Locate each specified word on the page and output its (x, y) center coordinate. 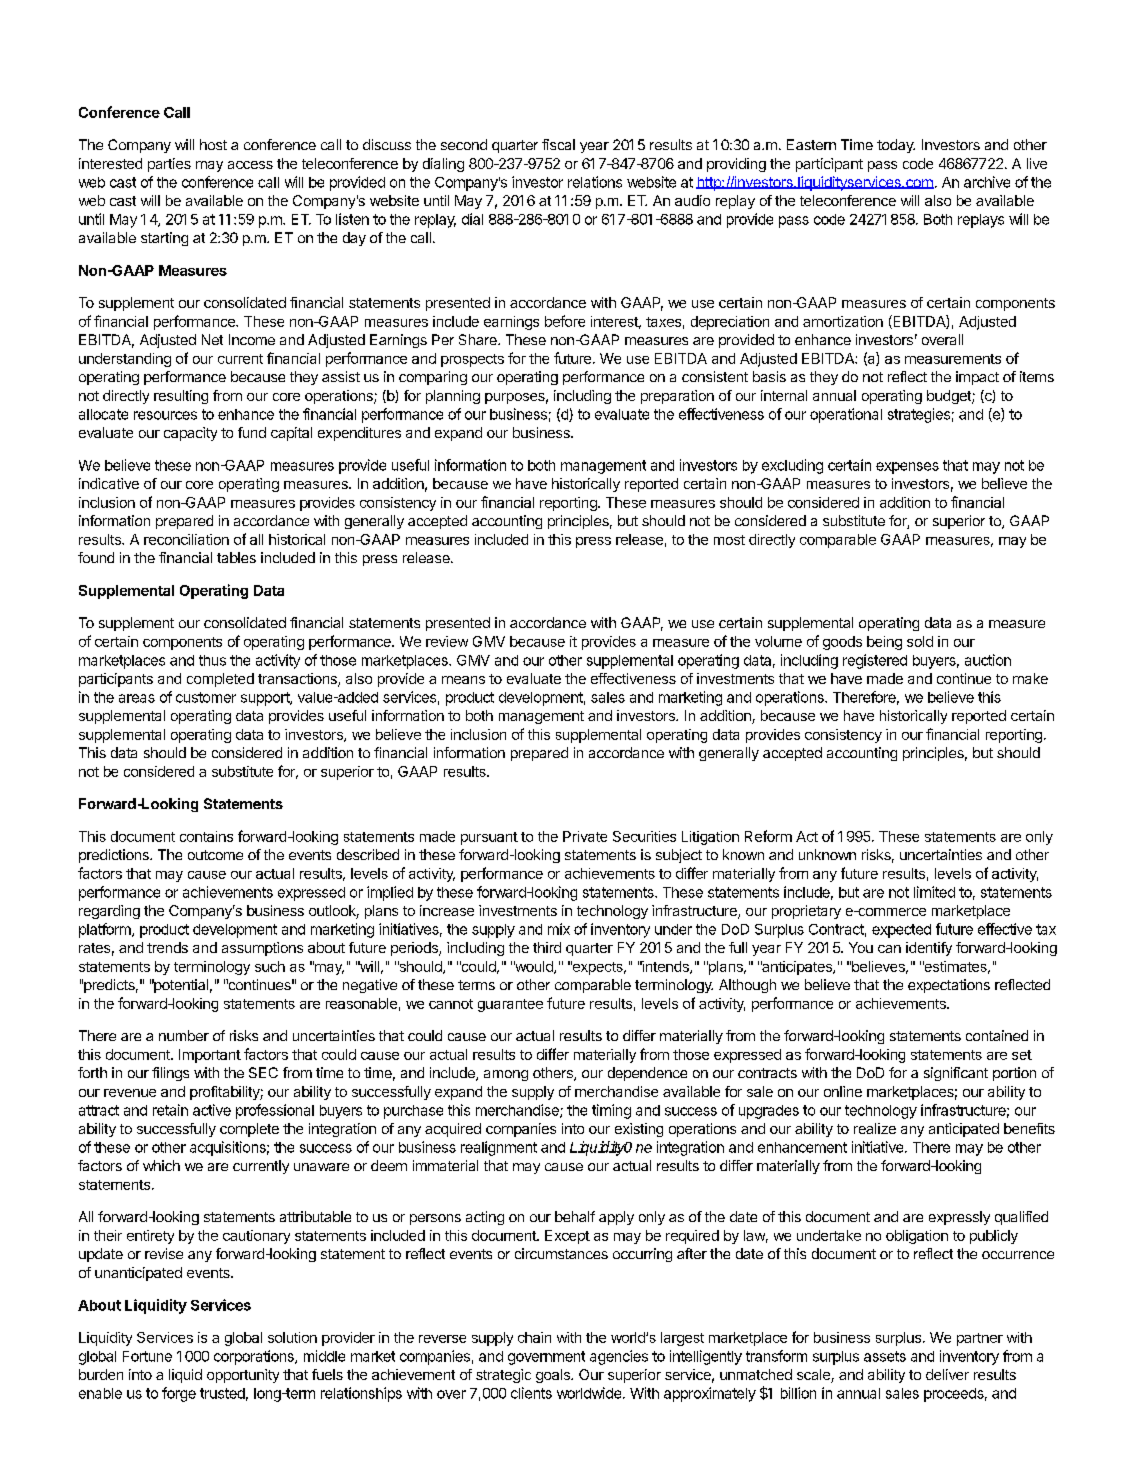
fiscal (558, 144)
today (896, 146)
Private (585, 836)
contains (206, 836)
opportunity (243, 1376)
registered (875, 661)
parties (169, 165)
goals (554, 1376)
